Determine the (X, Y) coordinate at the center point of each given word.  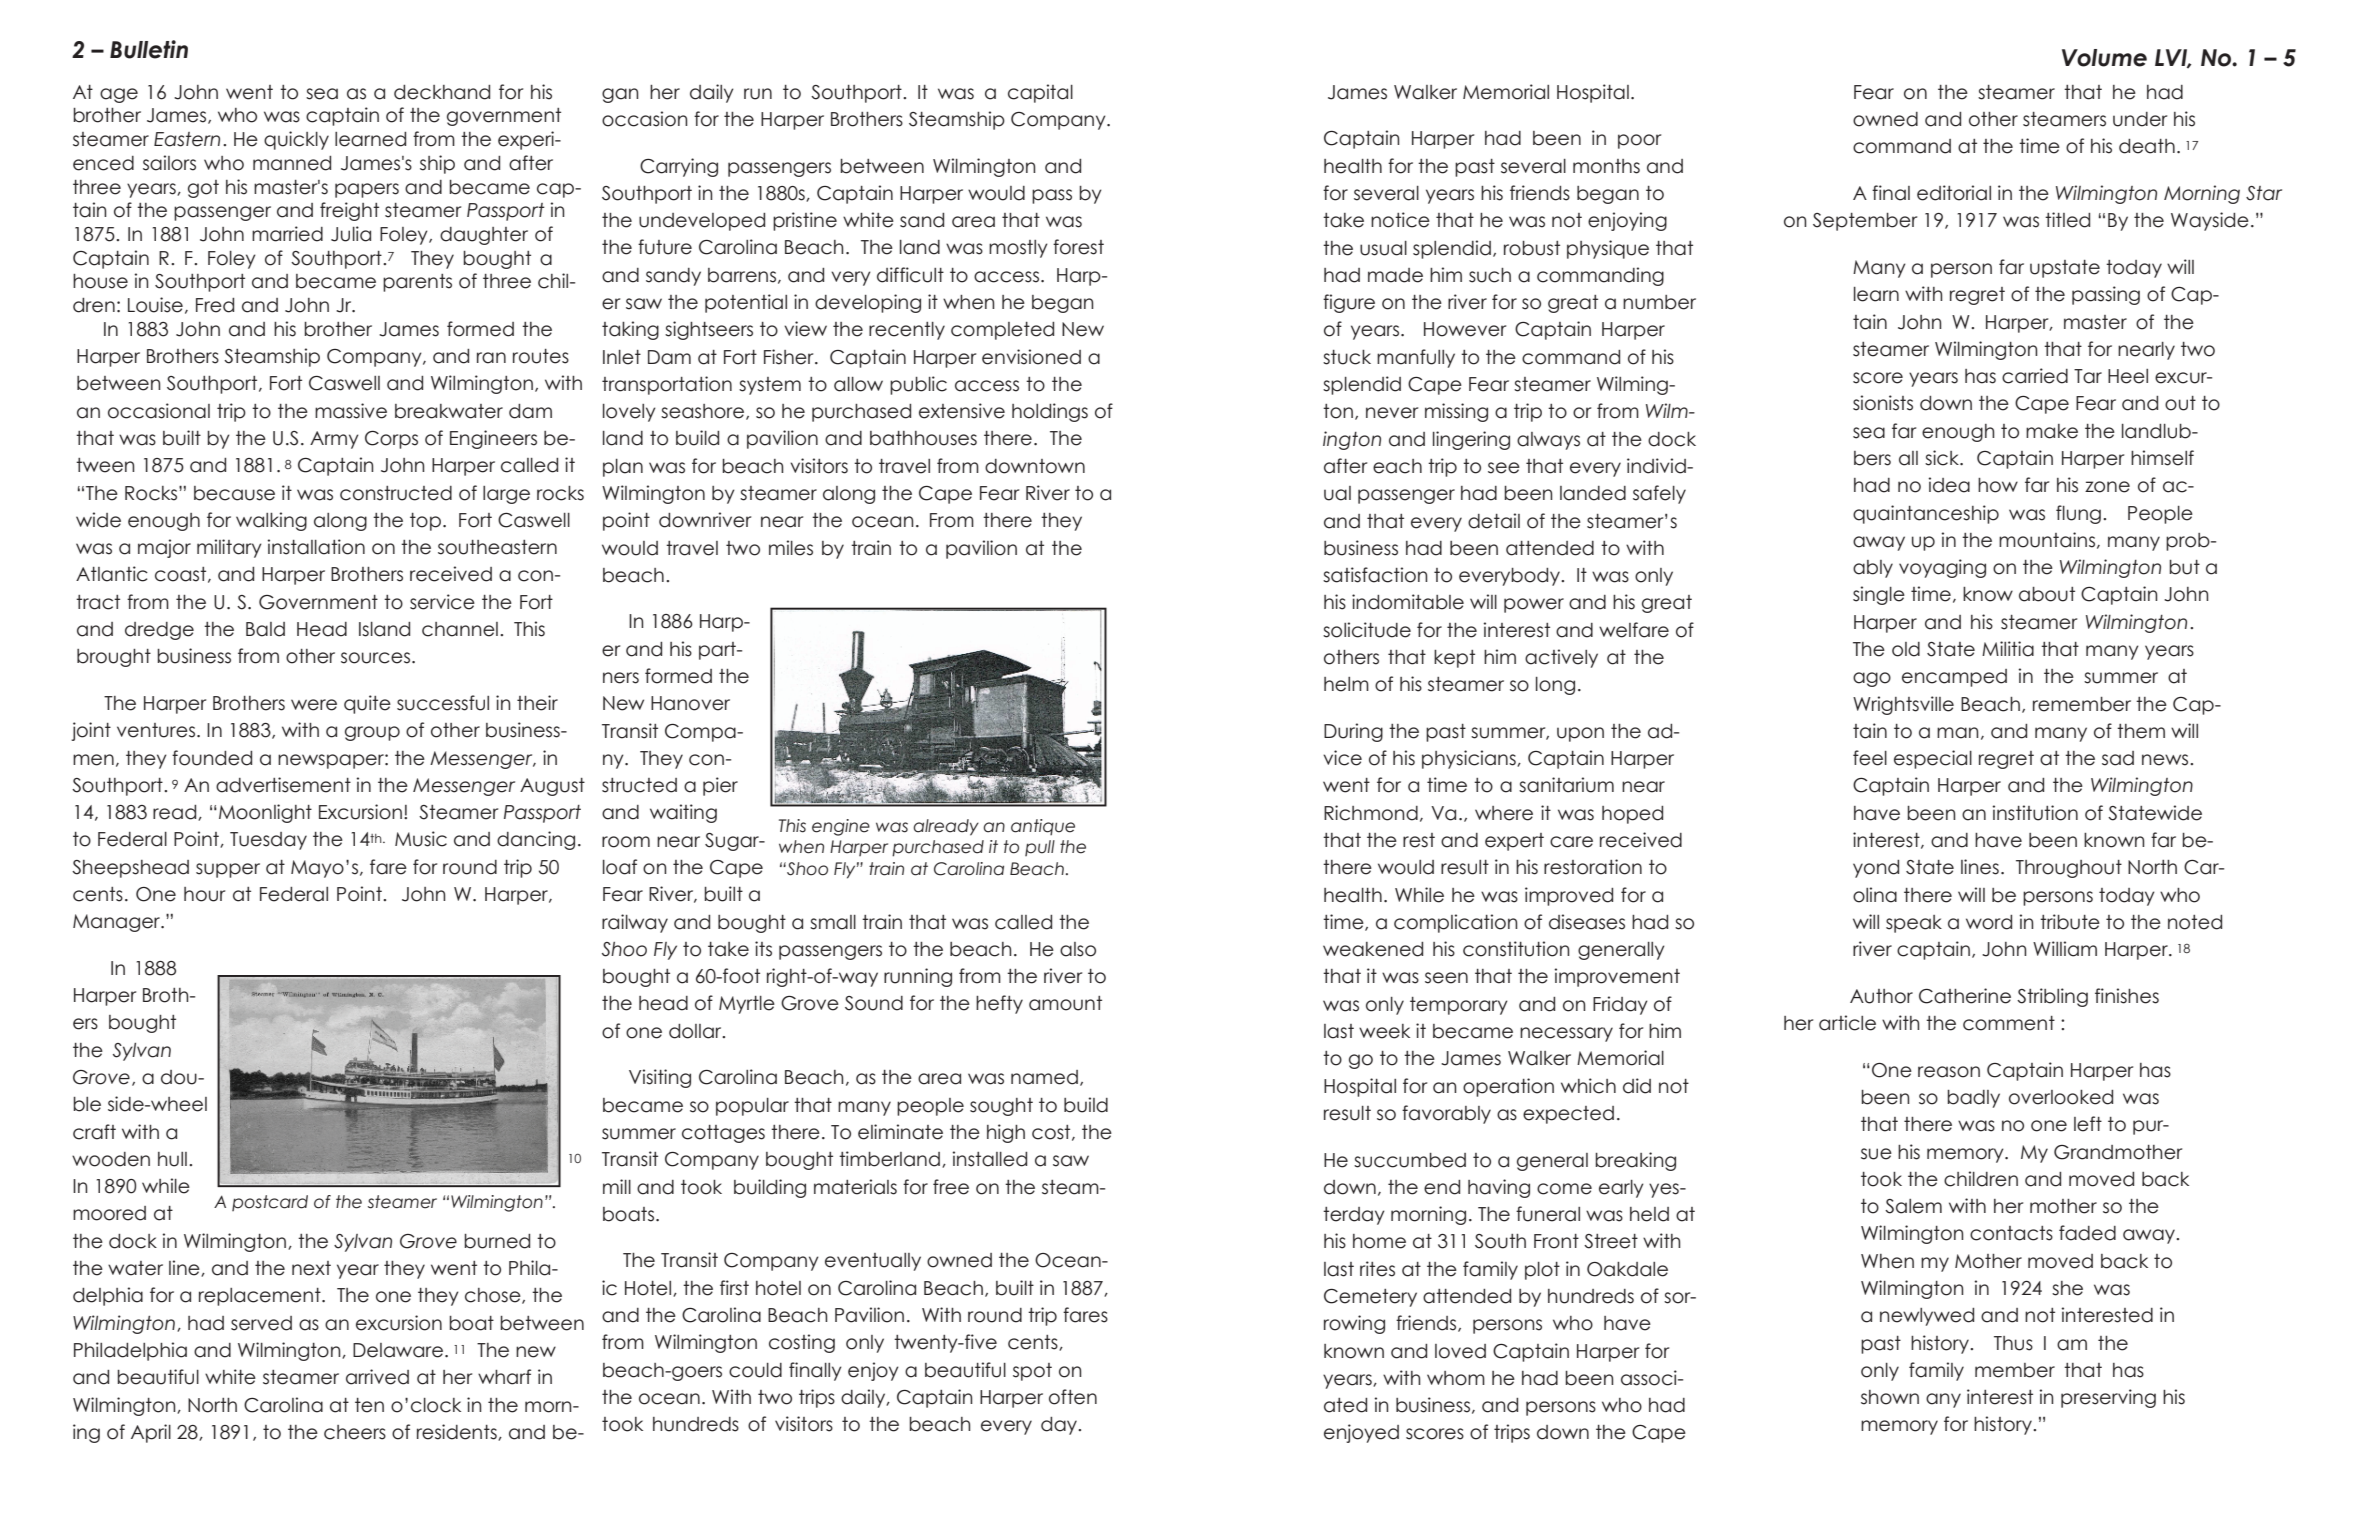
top (425, 522)
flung (2078, 514)
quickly (296, 140)
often (1073, 1397)
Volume (2104, 58)
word (1989, 922)
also (1078, 949)
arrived (377, 1377)
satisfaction (1375, 575)
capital (1040, 93)
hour (204, 894)
